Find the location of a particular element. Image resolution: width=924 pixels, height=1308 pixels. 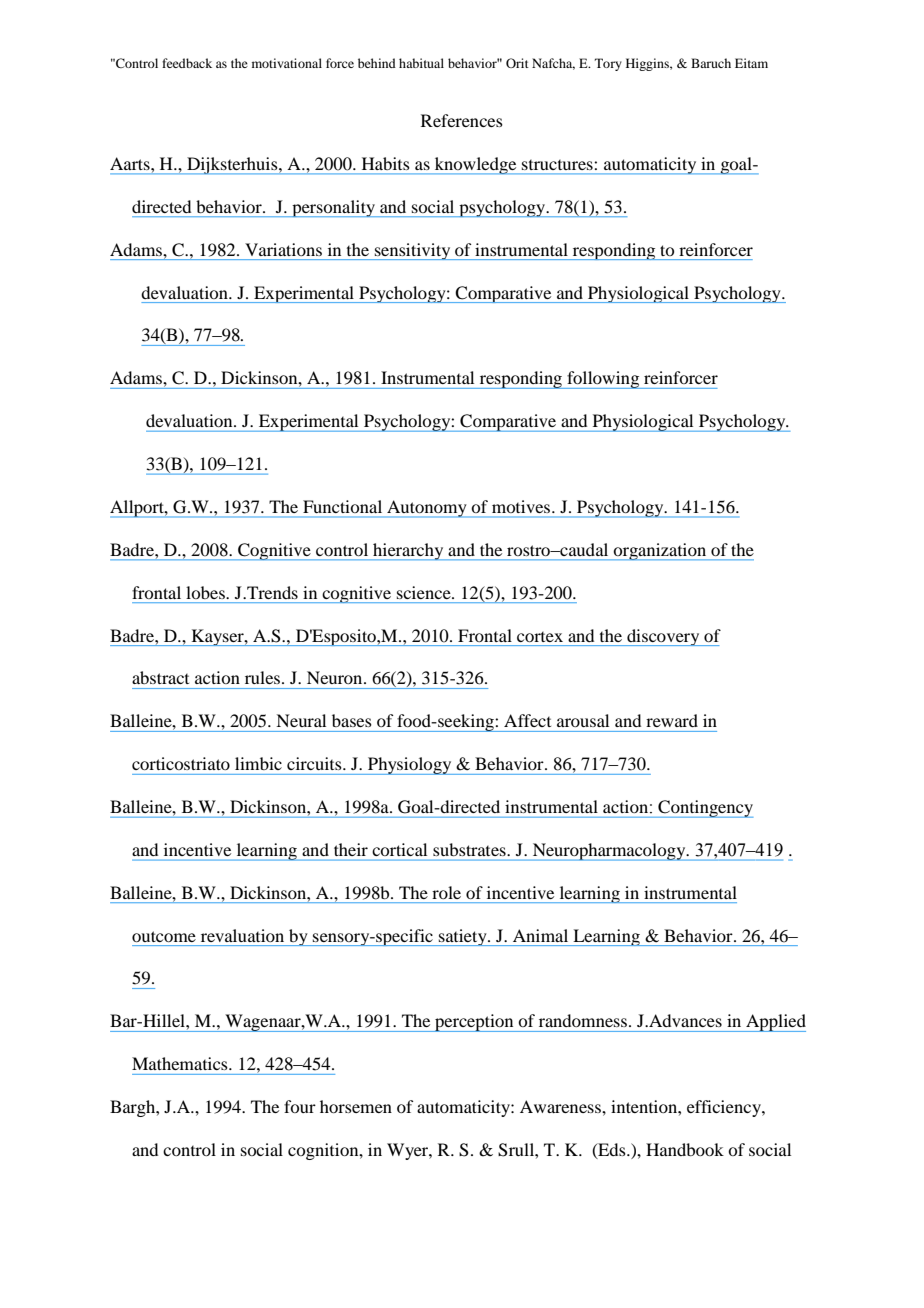

four is located at coordinates (300, 1106).
